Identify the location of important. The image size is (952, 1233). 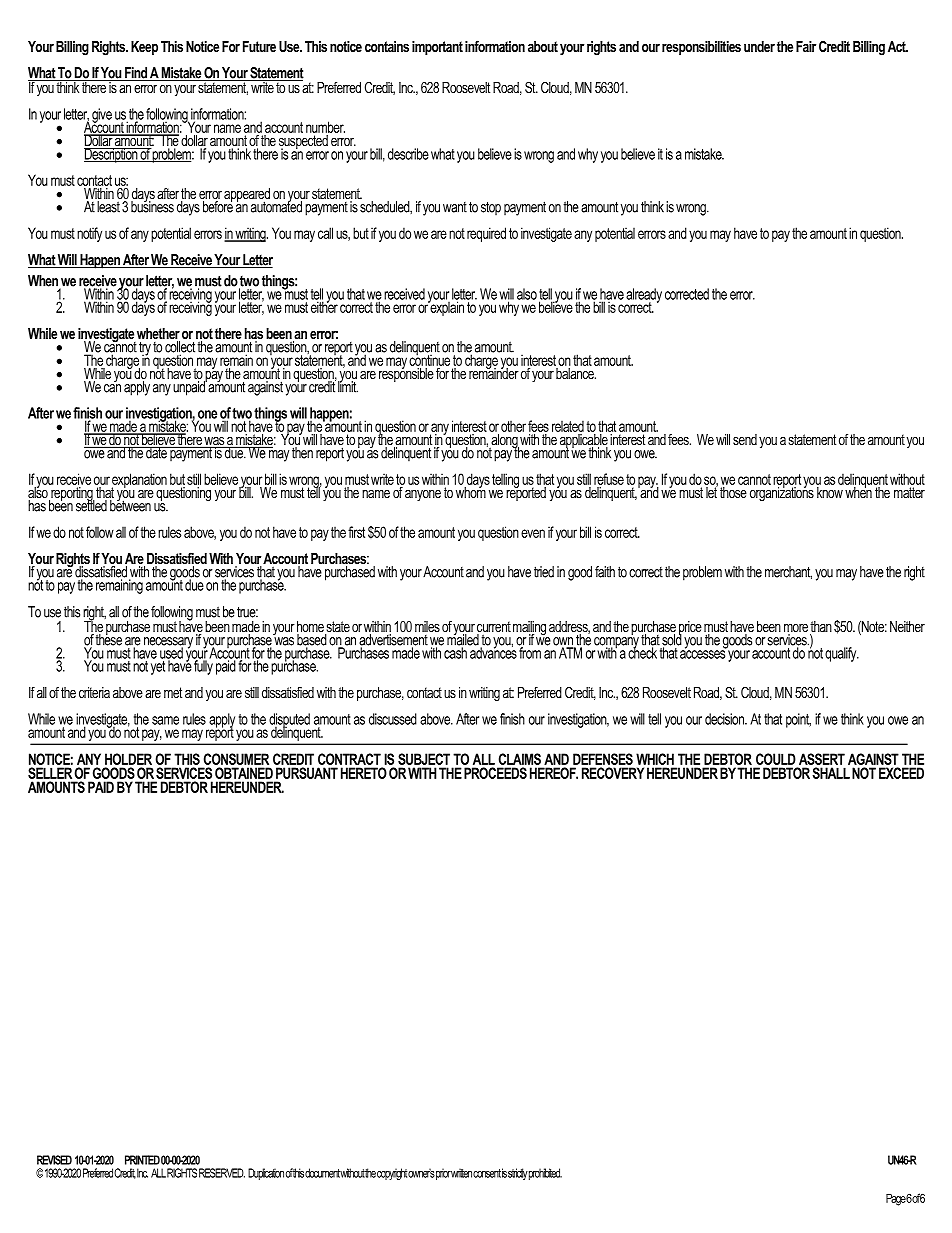
(437, 48).
